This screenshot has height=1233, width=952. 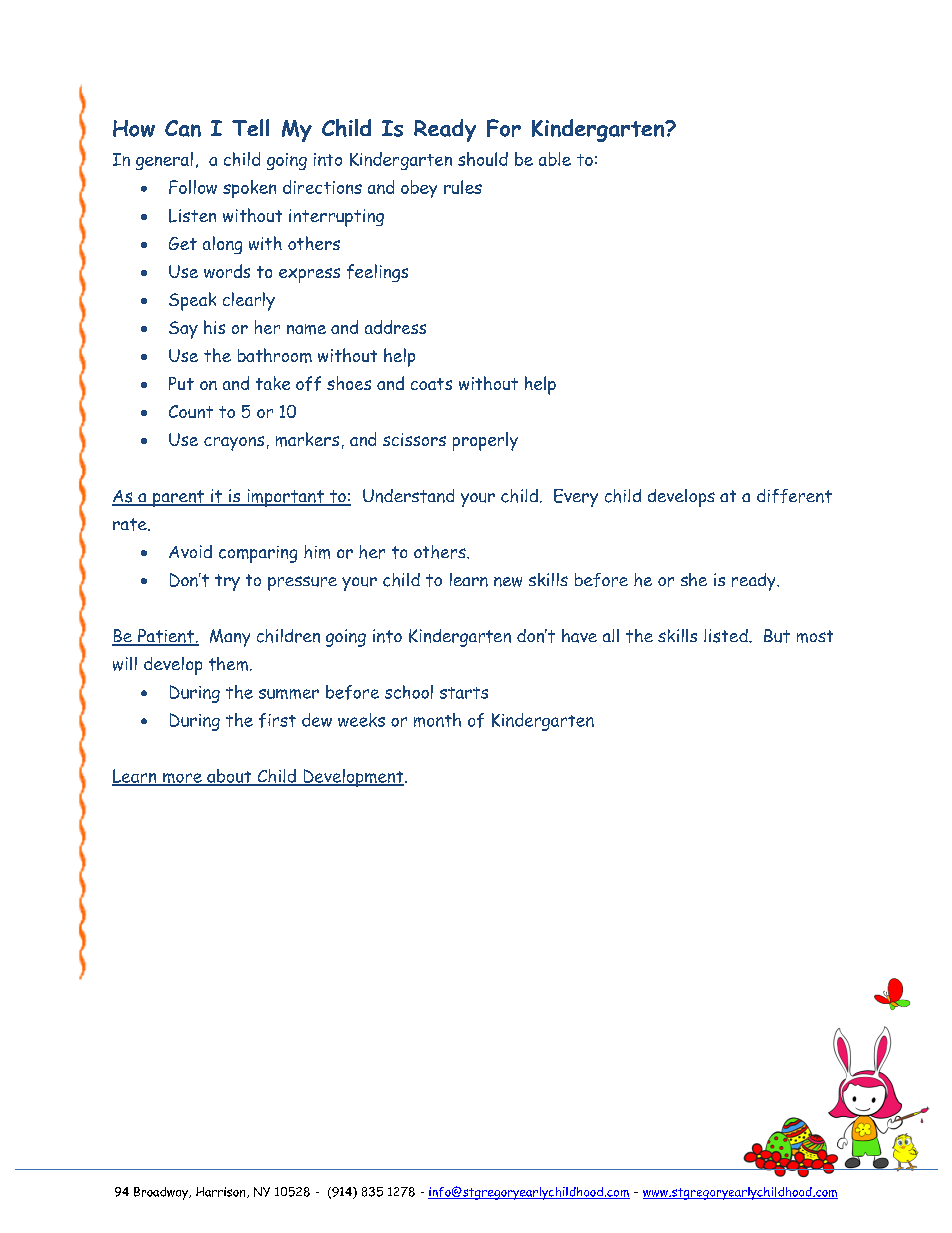 What do you see at coordinates (464, 693) in the screenshot?
I see `starts` at bounding box center [464, 693].
